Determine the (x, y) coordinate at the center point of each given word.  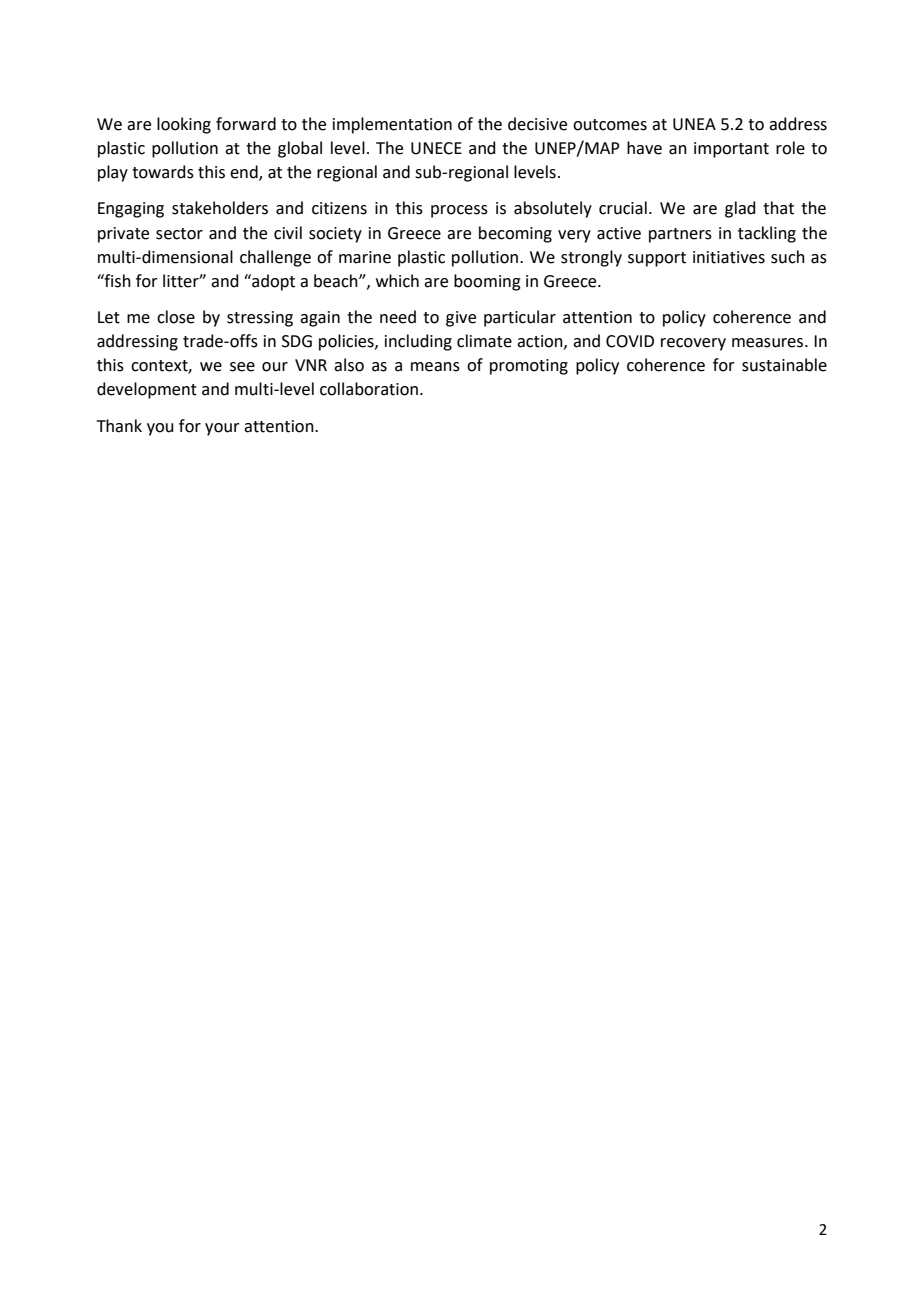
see (242, 367)
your (222, 429)
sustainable (784, 365)
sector (179, 234)
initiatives (729, 257)
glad (740, 209)
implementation (392, 125)
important (731, 150)
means (435, 367)
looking (184, 125)
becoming (515, 234)
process (459, 211)
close (176, 317)
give (461, 319)
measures (769, 343)
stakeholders (220, 208)
